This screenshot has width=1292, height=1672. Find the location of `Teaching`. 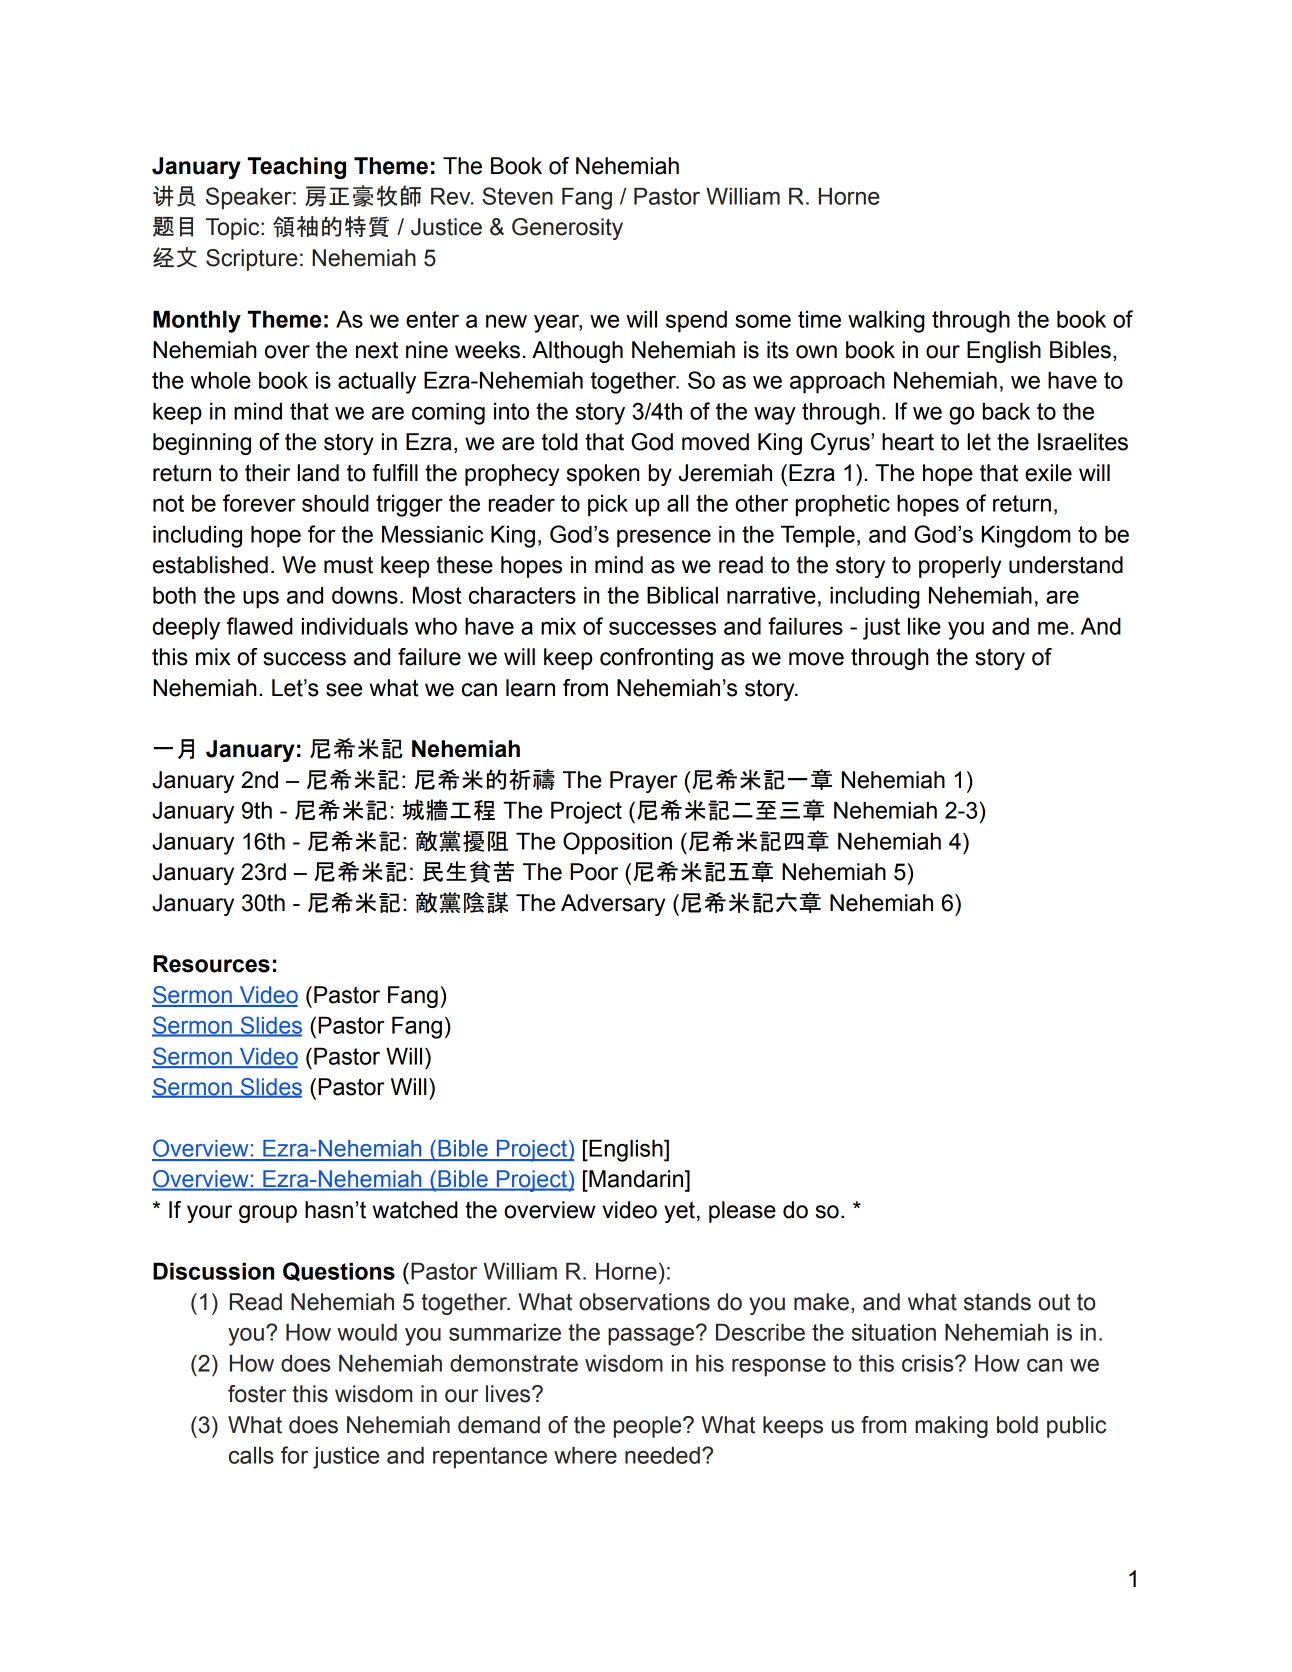

Teaching is located at coordinates (297, 168).
